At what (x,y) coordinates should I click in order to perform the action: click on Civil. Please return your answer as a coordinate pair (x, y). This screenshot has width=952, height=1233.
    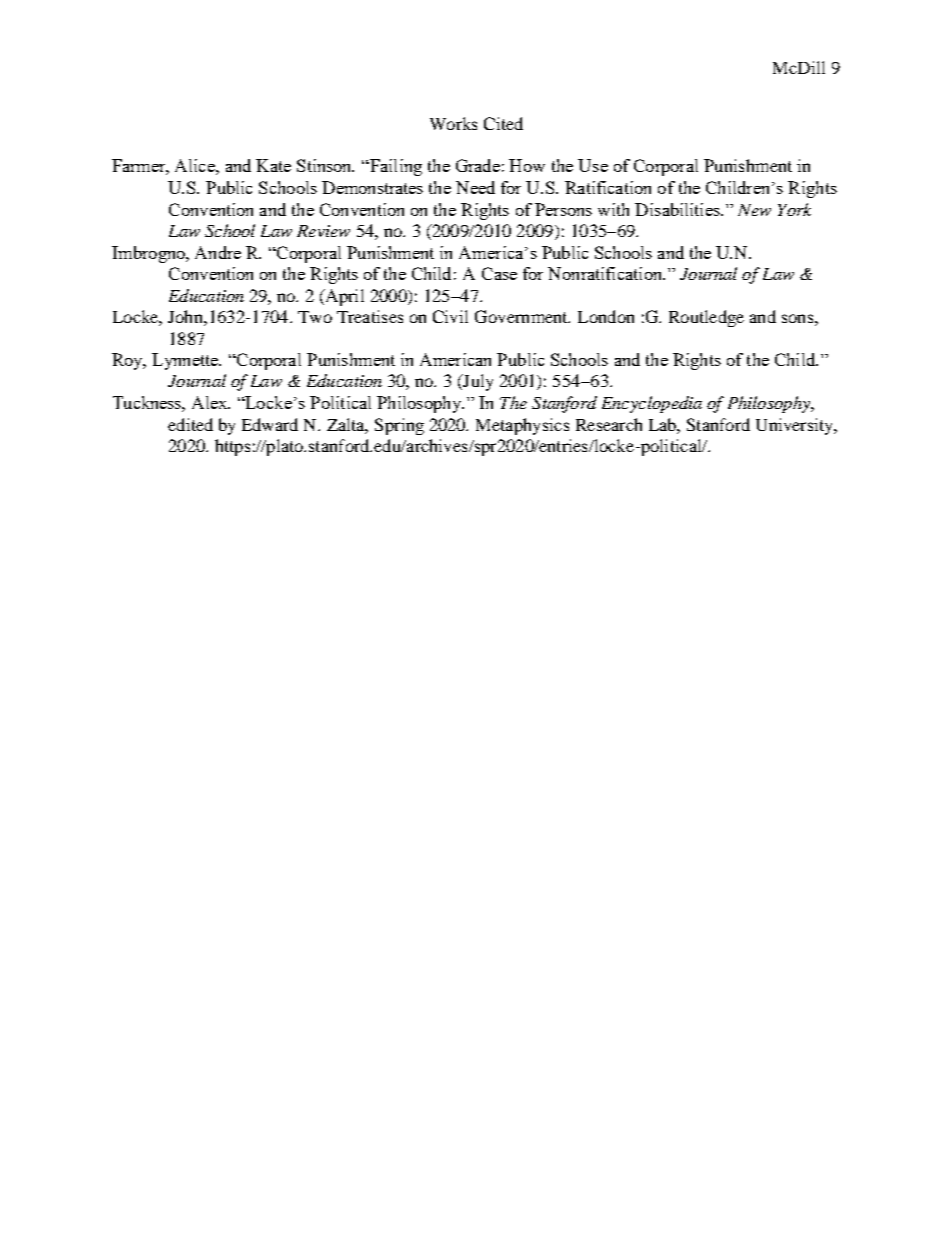
    Looking at the image, I should click on (450, 316).
